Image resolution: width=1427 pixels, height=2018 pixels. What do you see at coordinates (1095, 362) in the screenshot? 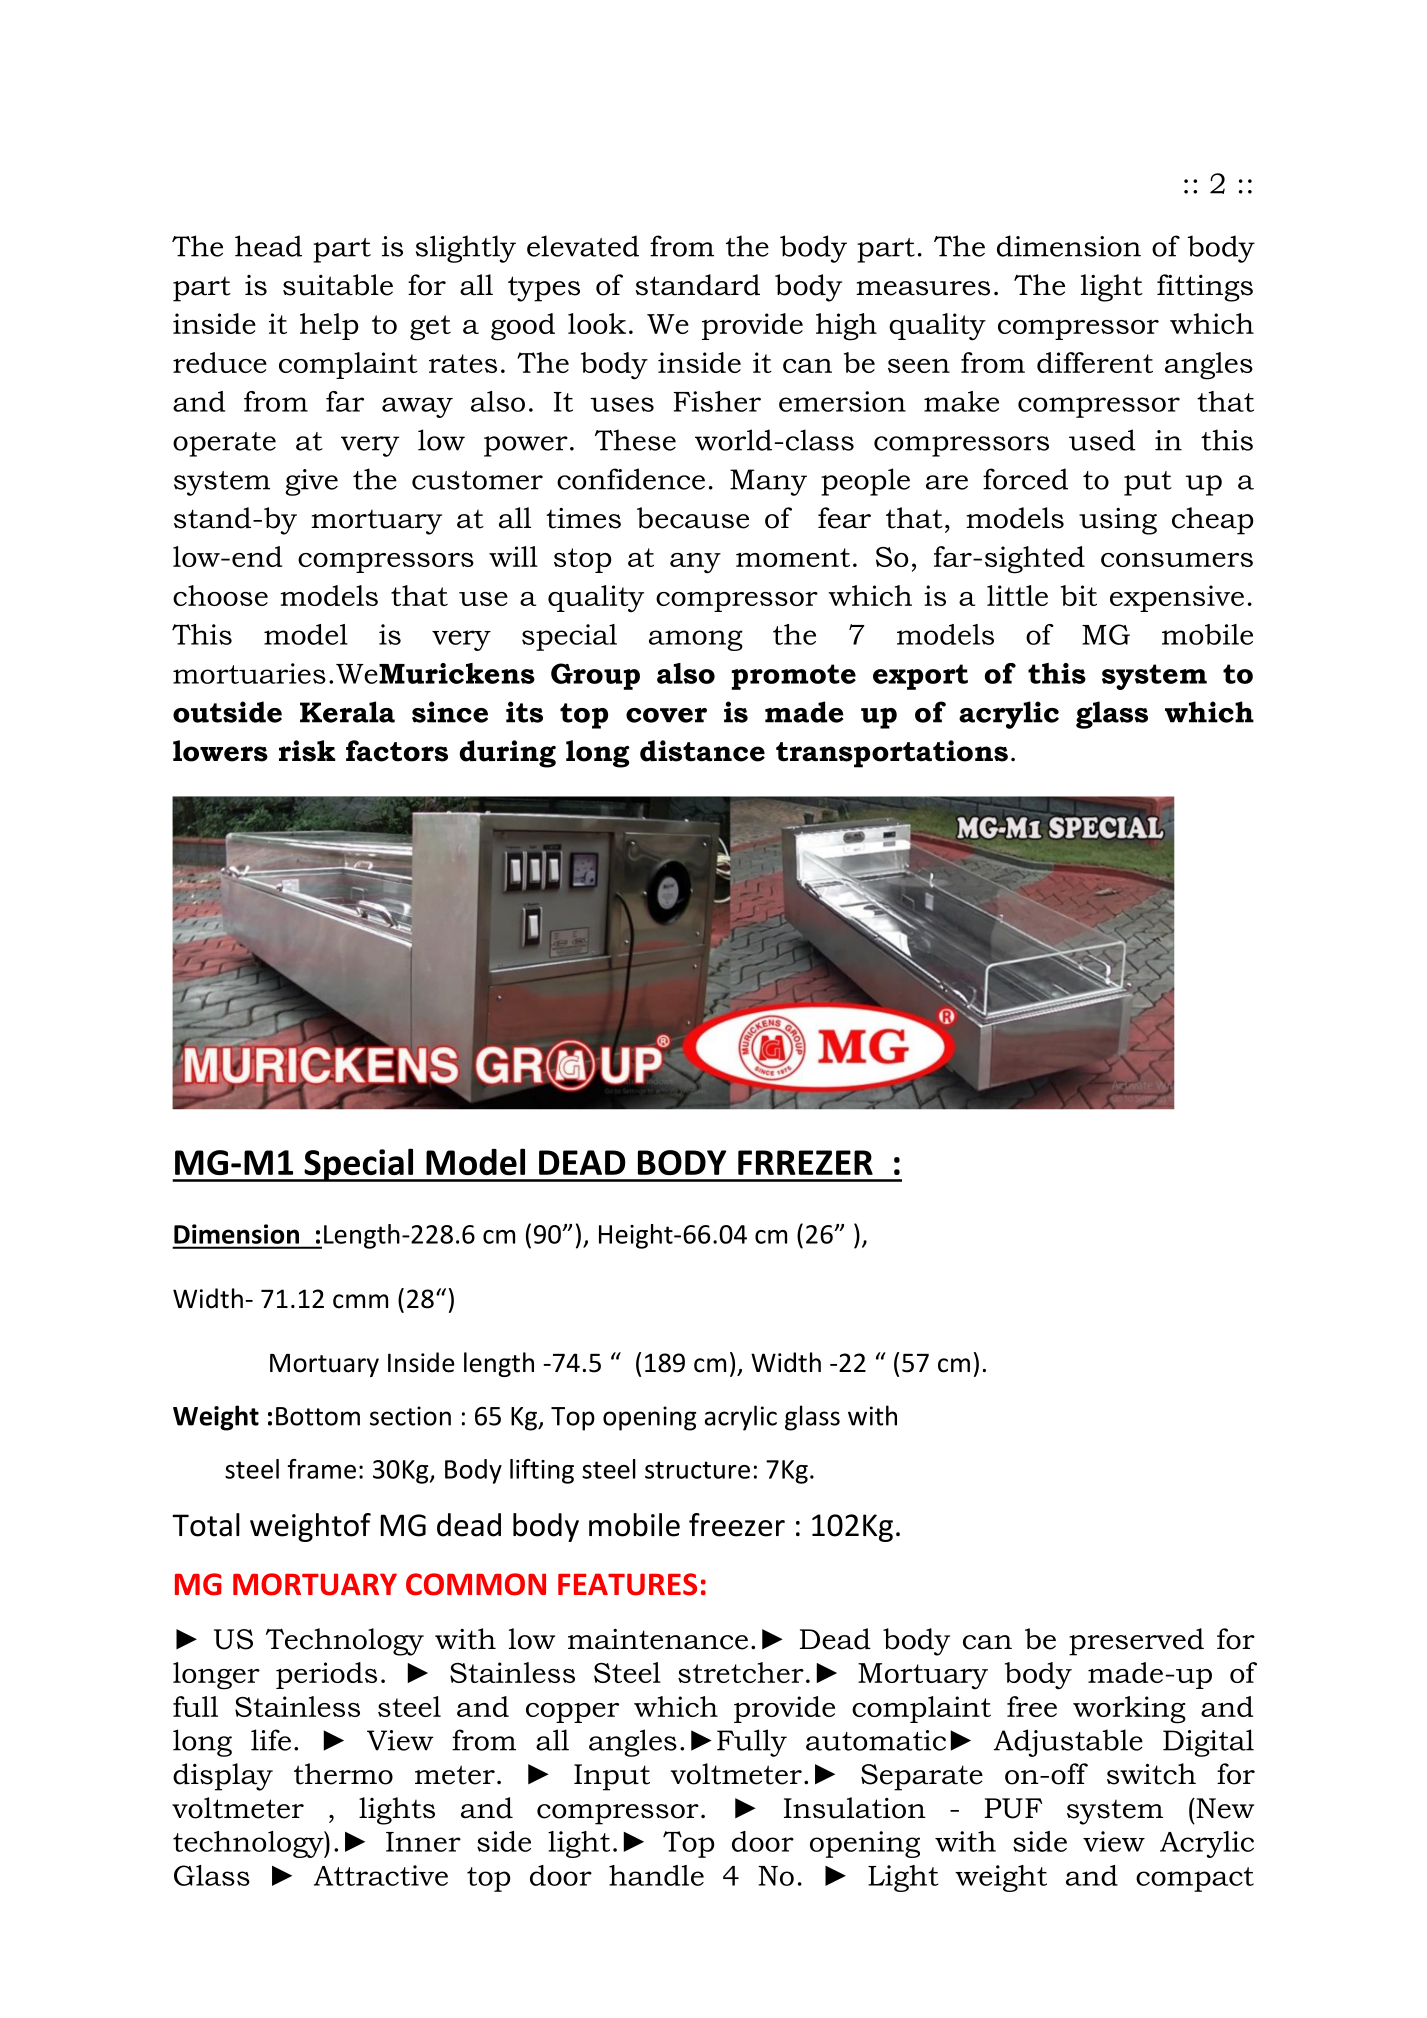
I see `different` at bounding box center [1095, 362].
